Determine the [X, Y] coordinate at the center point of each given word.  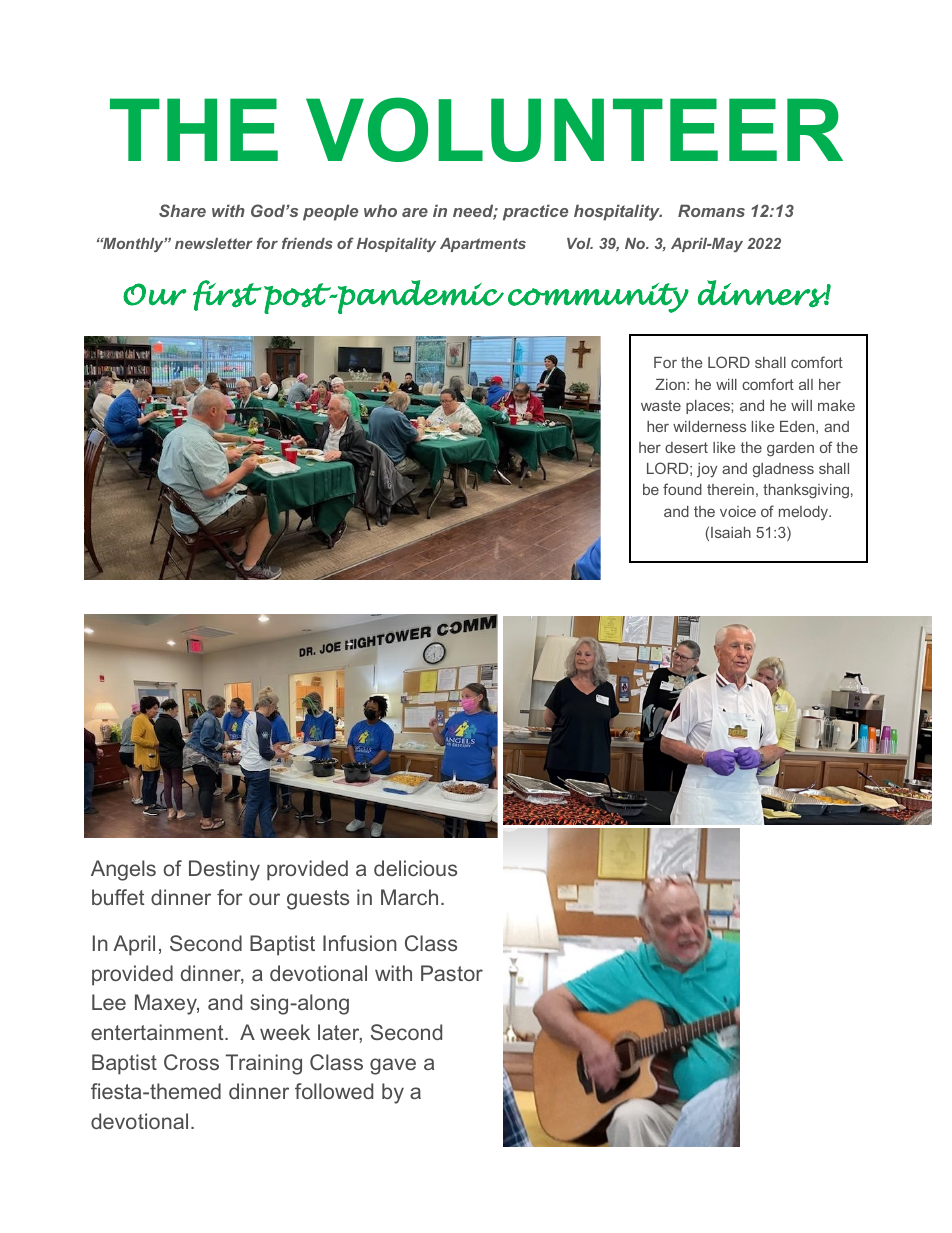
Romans [711, 210]
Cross [191, 1062]
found [682, 489]
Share [182, 210]
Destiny [224, 870]
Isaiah [731, 532]
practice [535, 212]
